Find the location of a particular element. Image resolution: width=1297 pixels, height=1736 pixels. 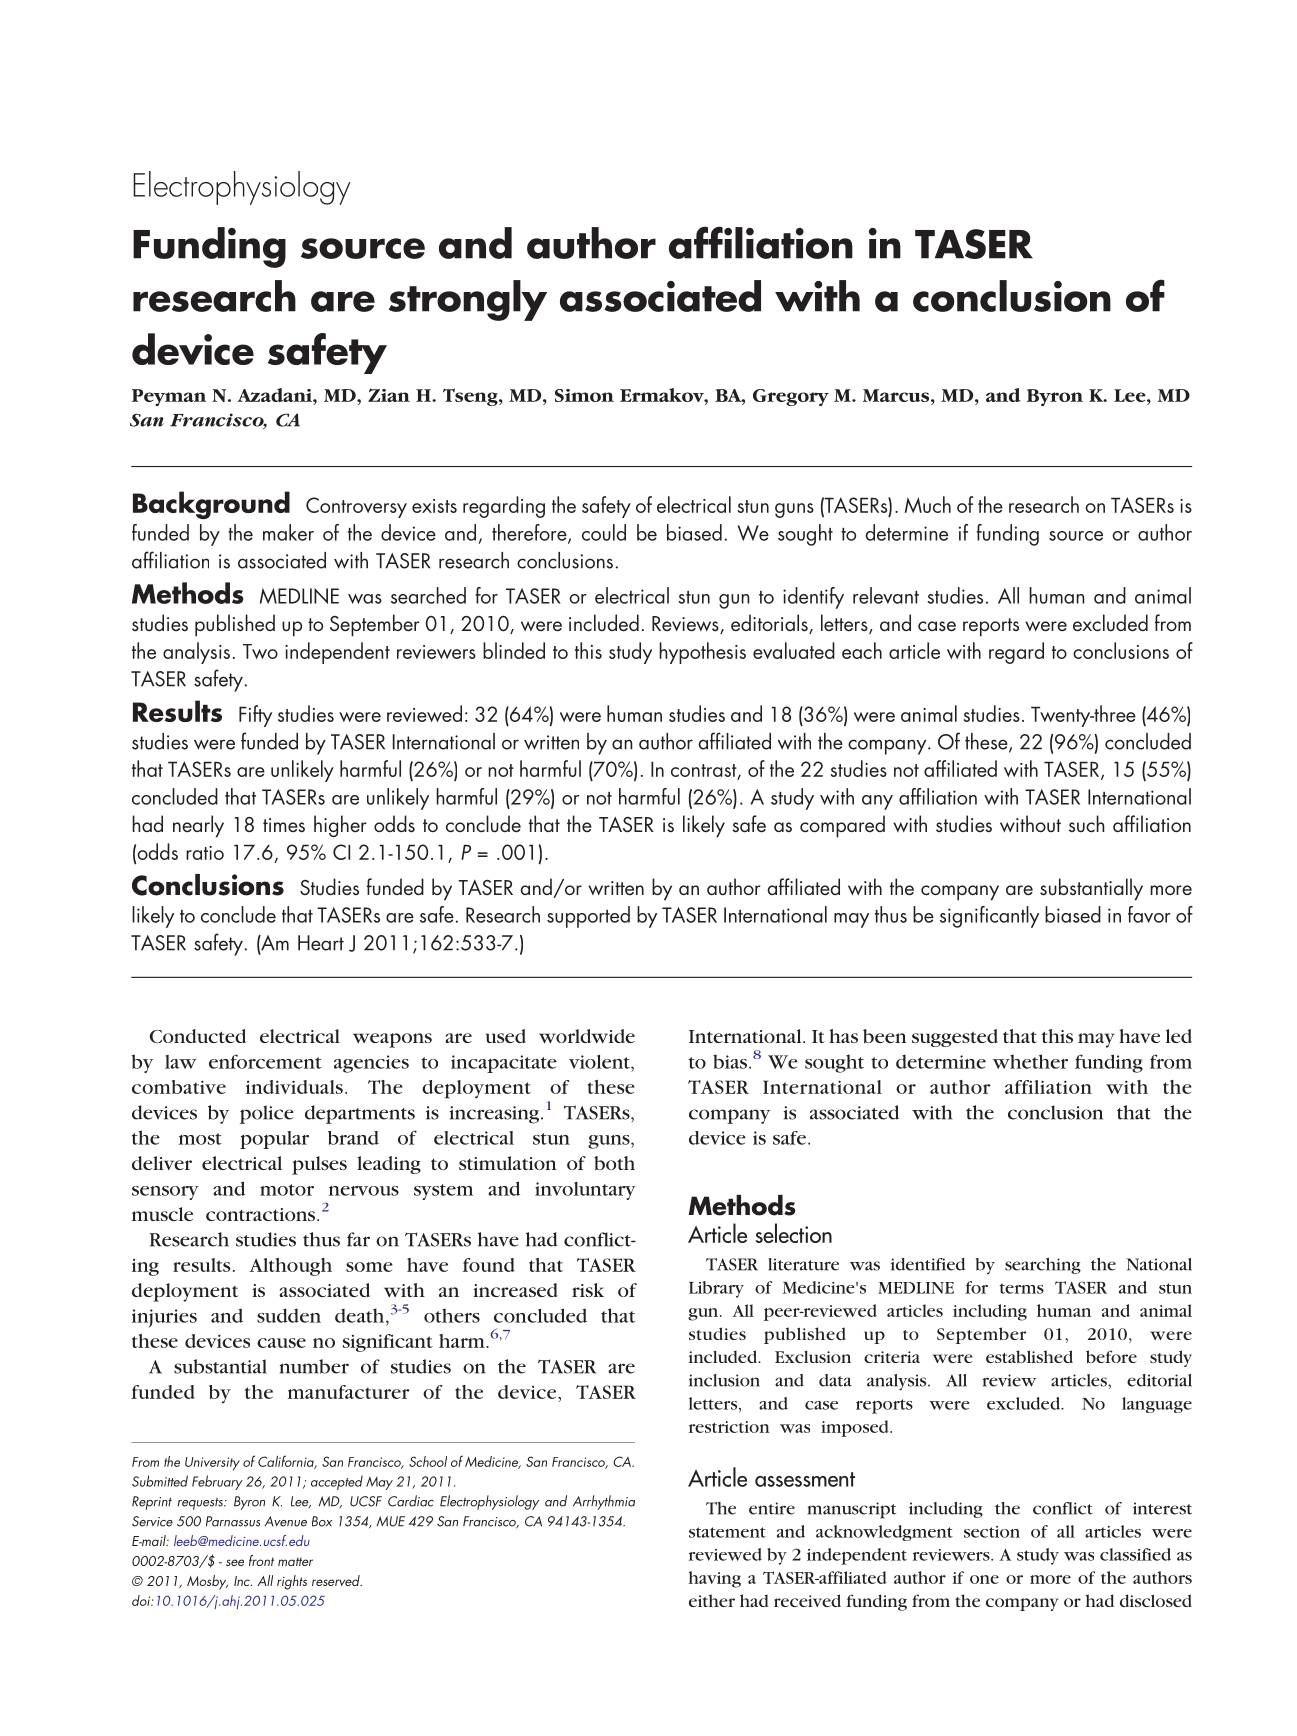

Simon is located at coordinates (584, 395).
